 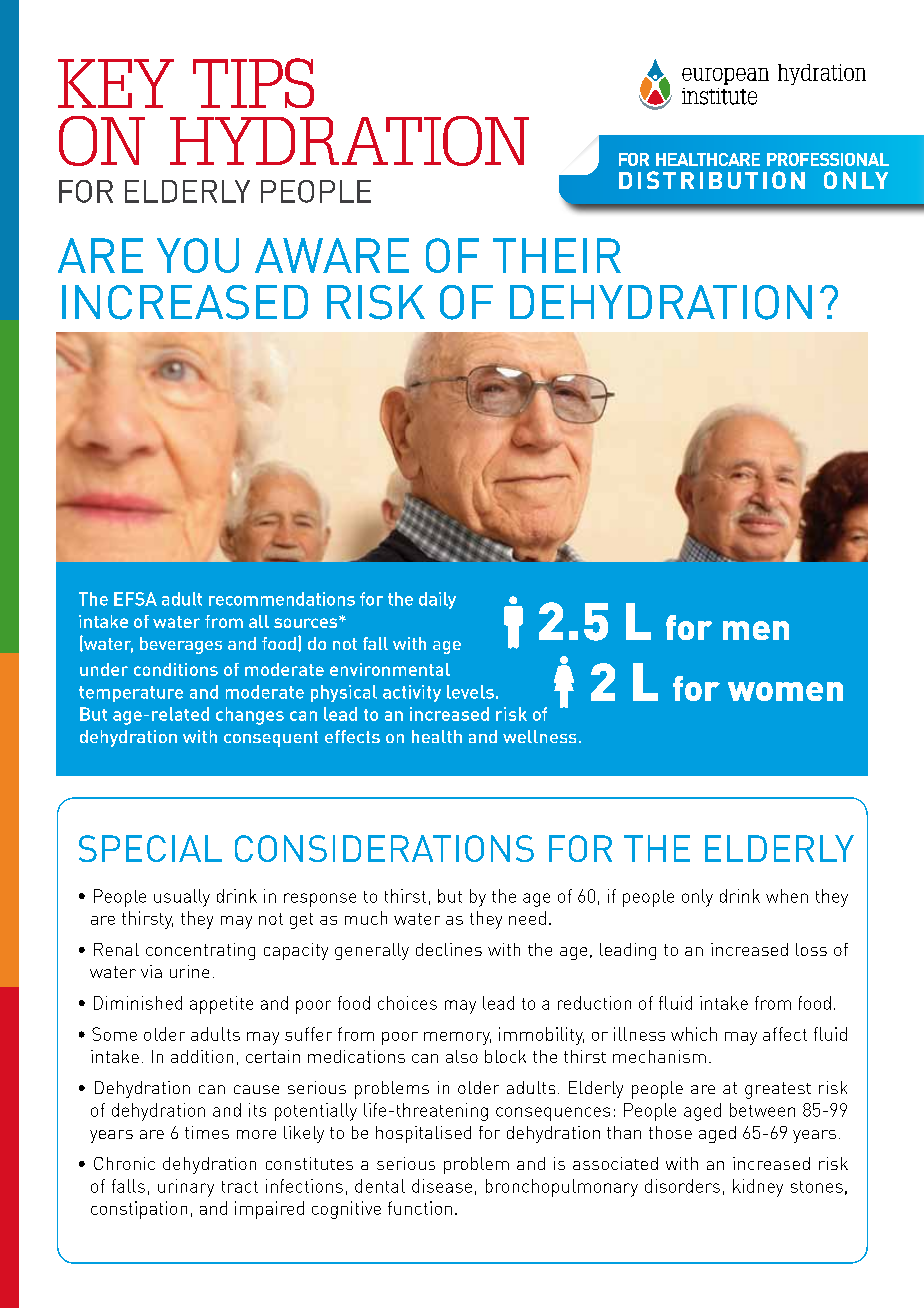 What do you see at coordinates (253, 83) in the screenshot?
I see `TIPS` at bounding box center [253, 83].
